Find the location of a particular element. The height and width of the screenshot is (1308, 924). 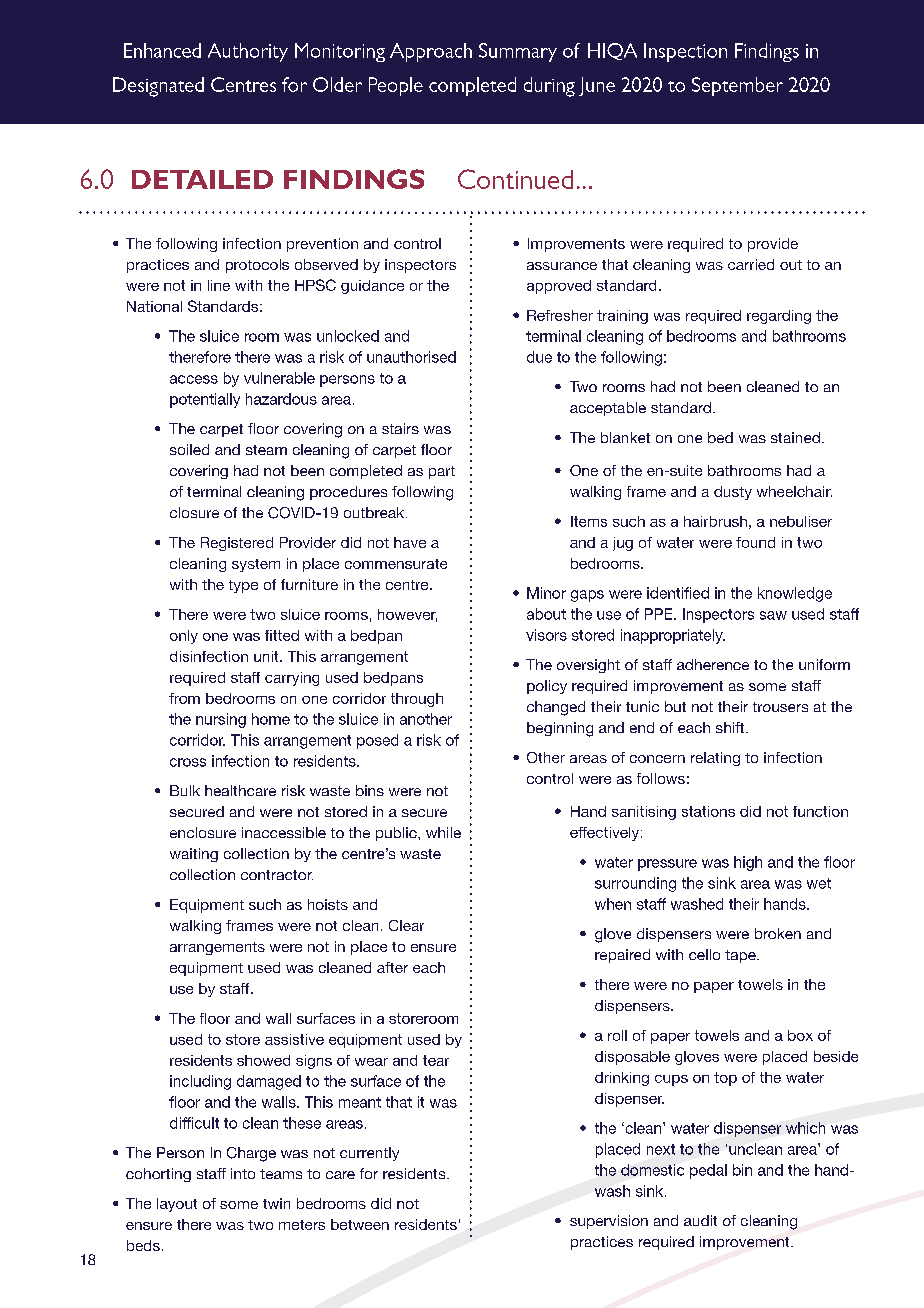

unit is located at coordinates (267, 656).
